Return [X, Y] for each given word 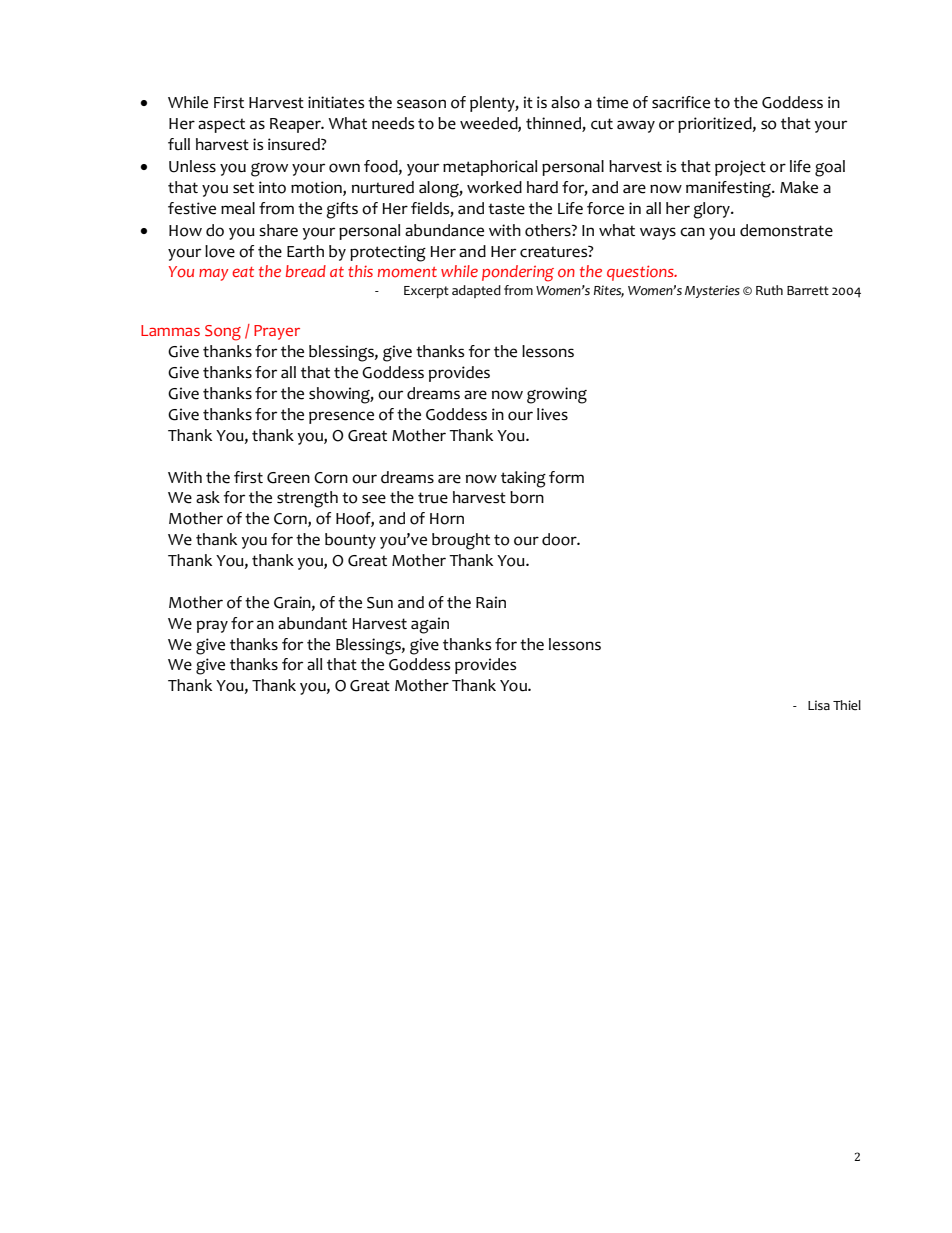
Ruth [769, 290]
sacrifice [681, 102]
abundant [312, 623]
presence [341, 417]
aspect [221, 125]
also [565, 102]
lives [552, 414]
